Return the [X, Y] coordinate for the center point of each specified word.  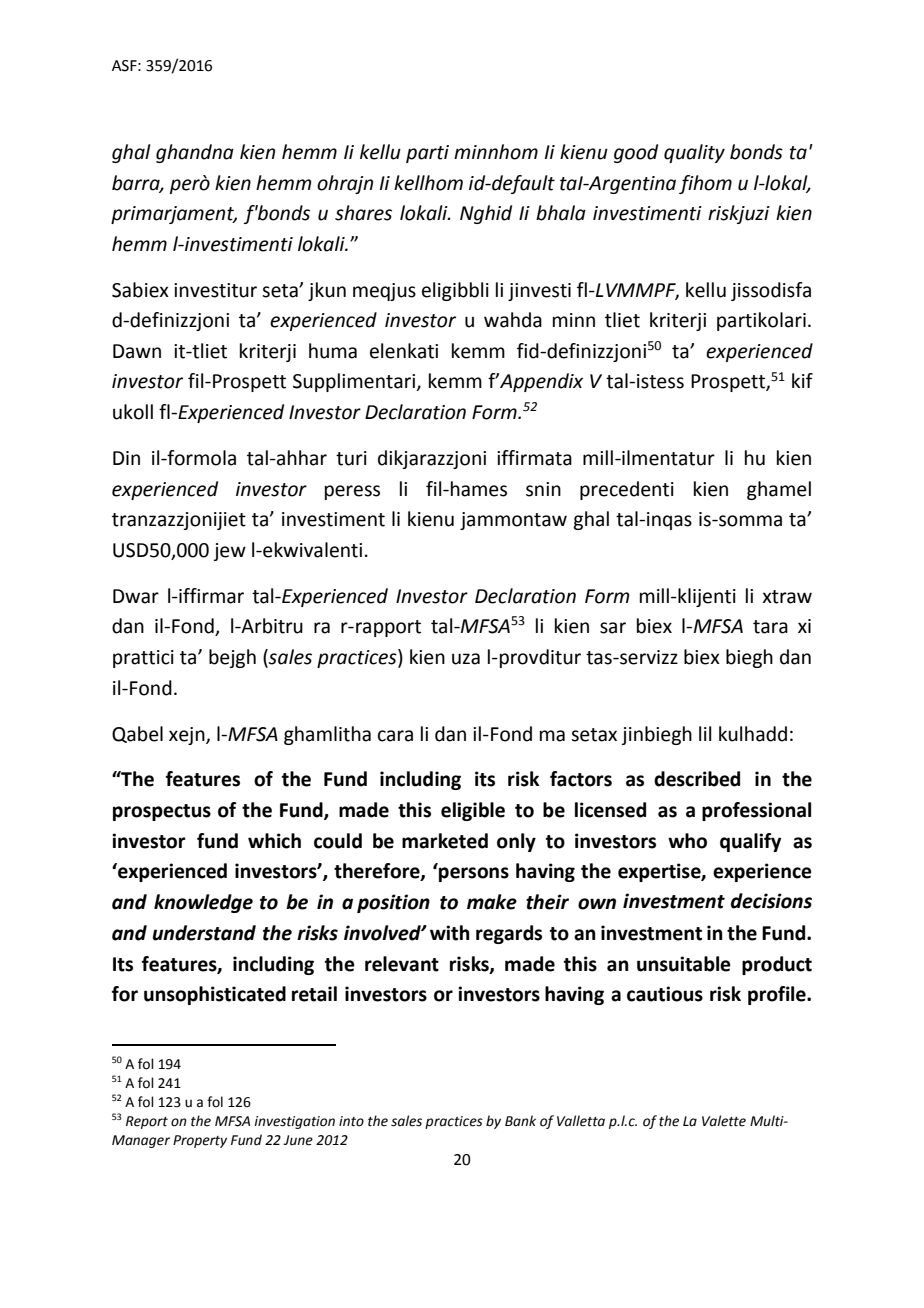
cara [395, 736]
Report [147, 1122]
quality [694, 153]
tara [770, 627]
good [636, 153]
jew [229, 552]
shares [363, 213]
